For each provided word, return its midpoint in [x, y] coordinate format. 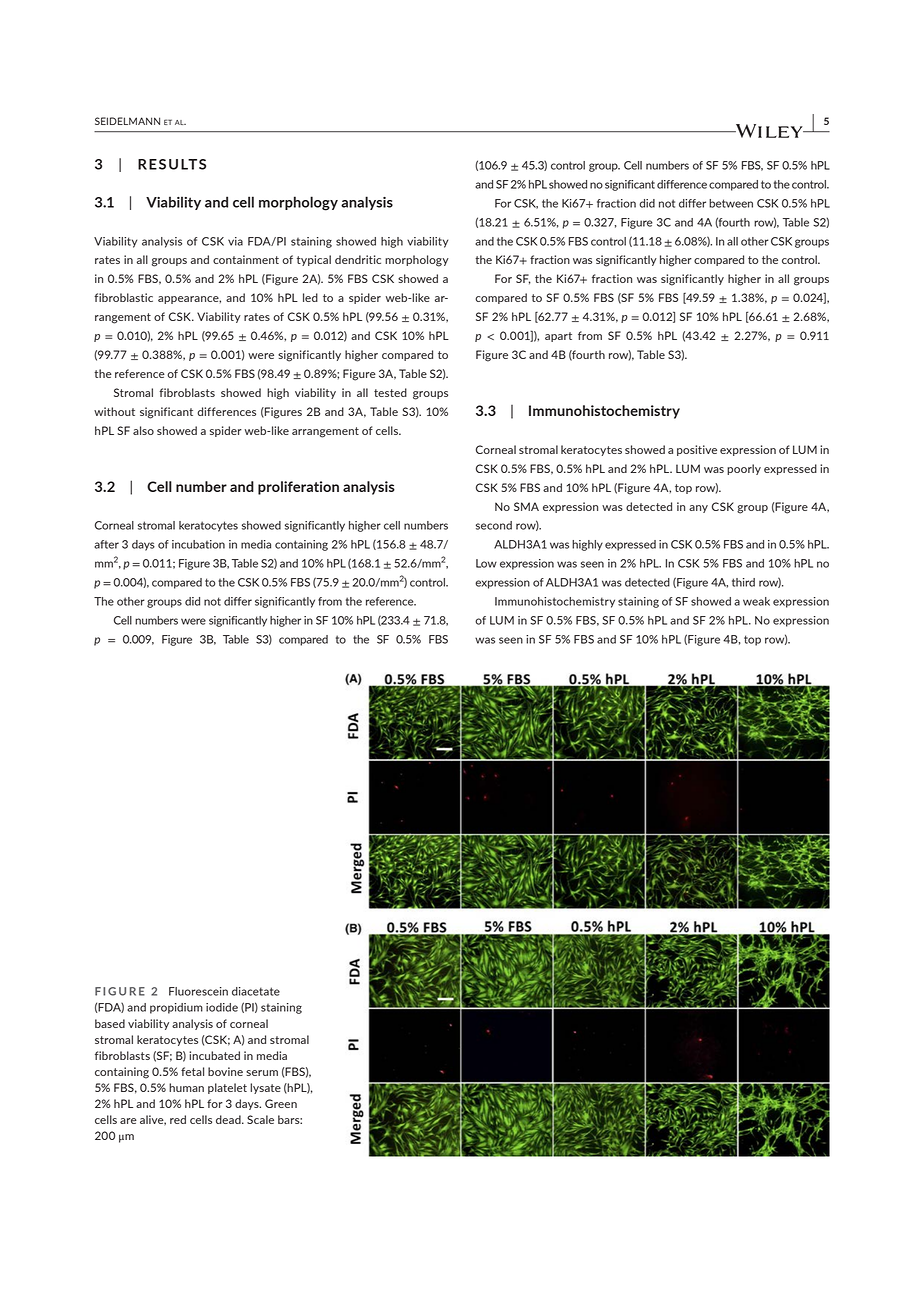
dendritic [358, 259]
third [743, 582]
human [186, 1087]
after [106, 544]
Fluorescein [198, 991]
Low [486, 563]
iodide [222, 1007]
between [731, 203]
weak [756, 601]
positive [697, 450]
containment [246, 259]
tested [390, 392]
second [494, 525]
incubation [198, 544]
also [143, 430]
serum [262, 1073]
